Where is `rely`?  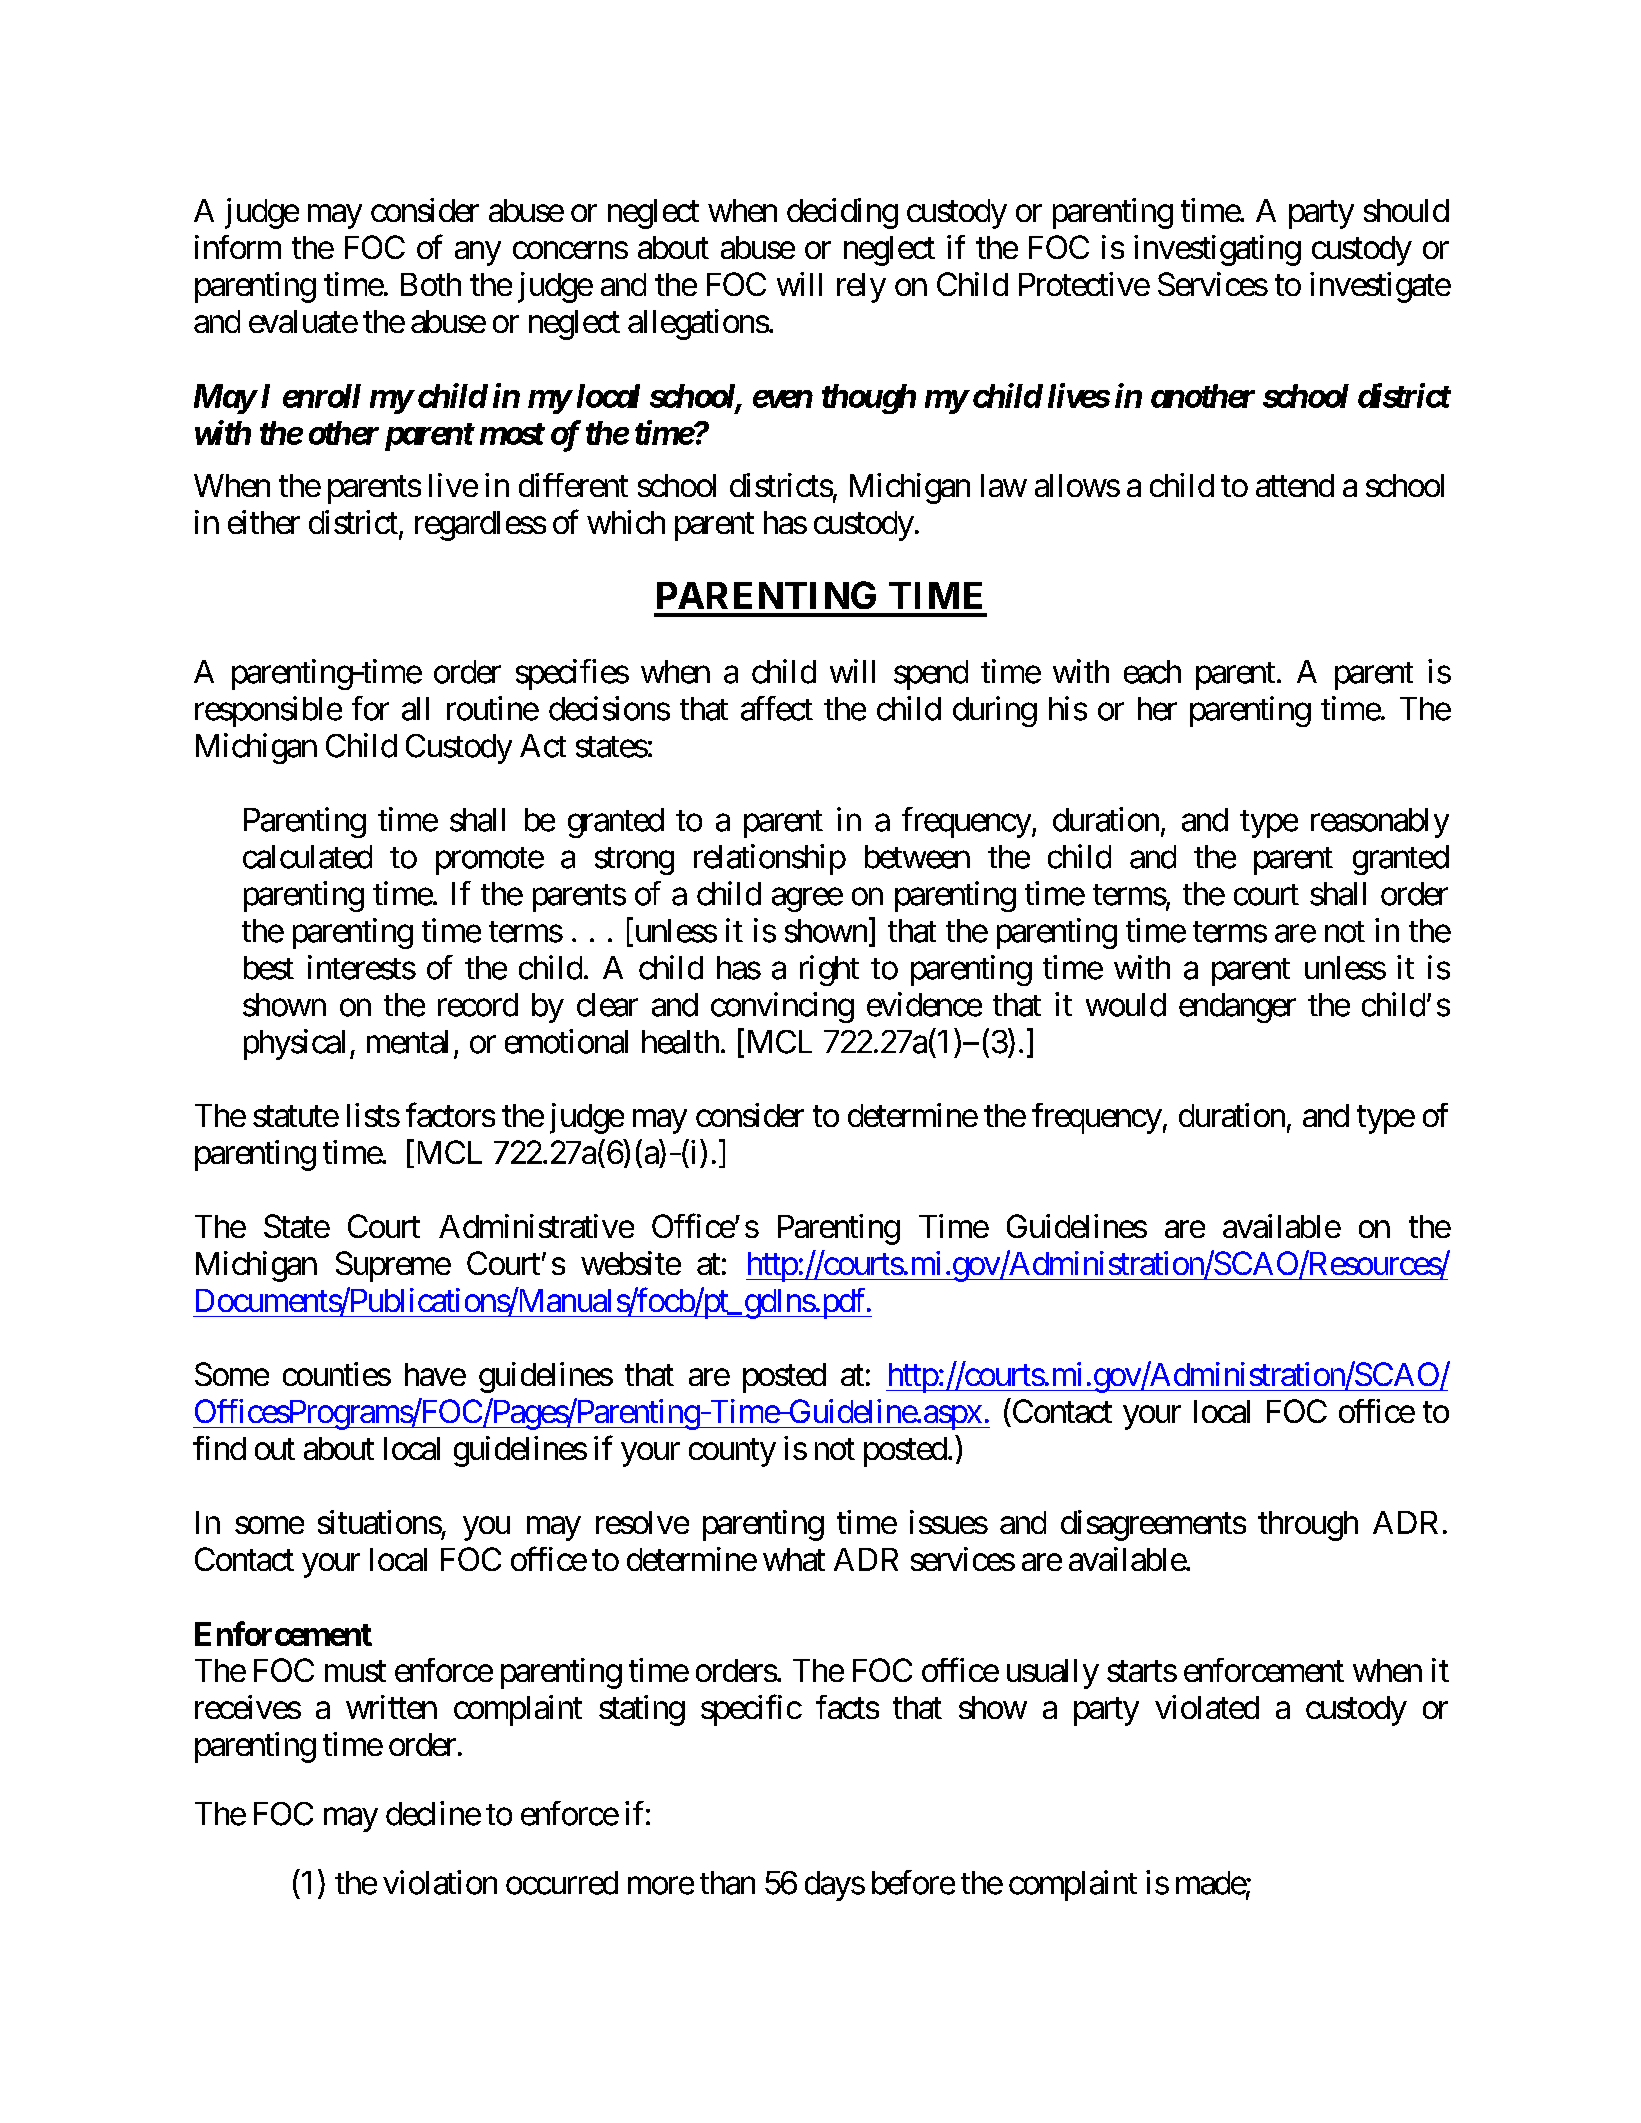 rely is located at coordinates (861, 288).
